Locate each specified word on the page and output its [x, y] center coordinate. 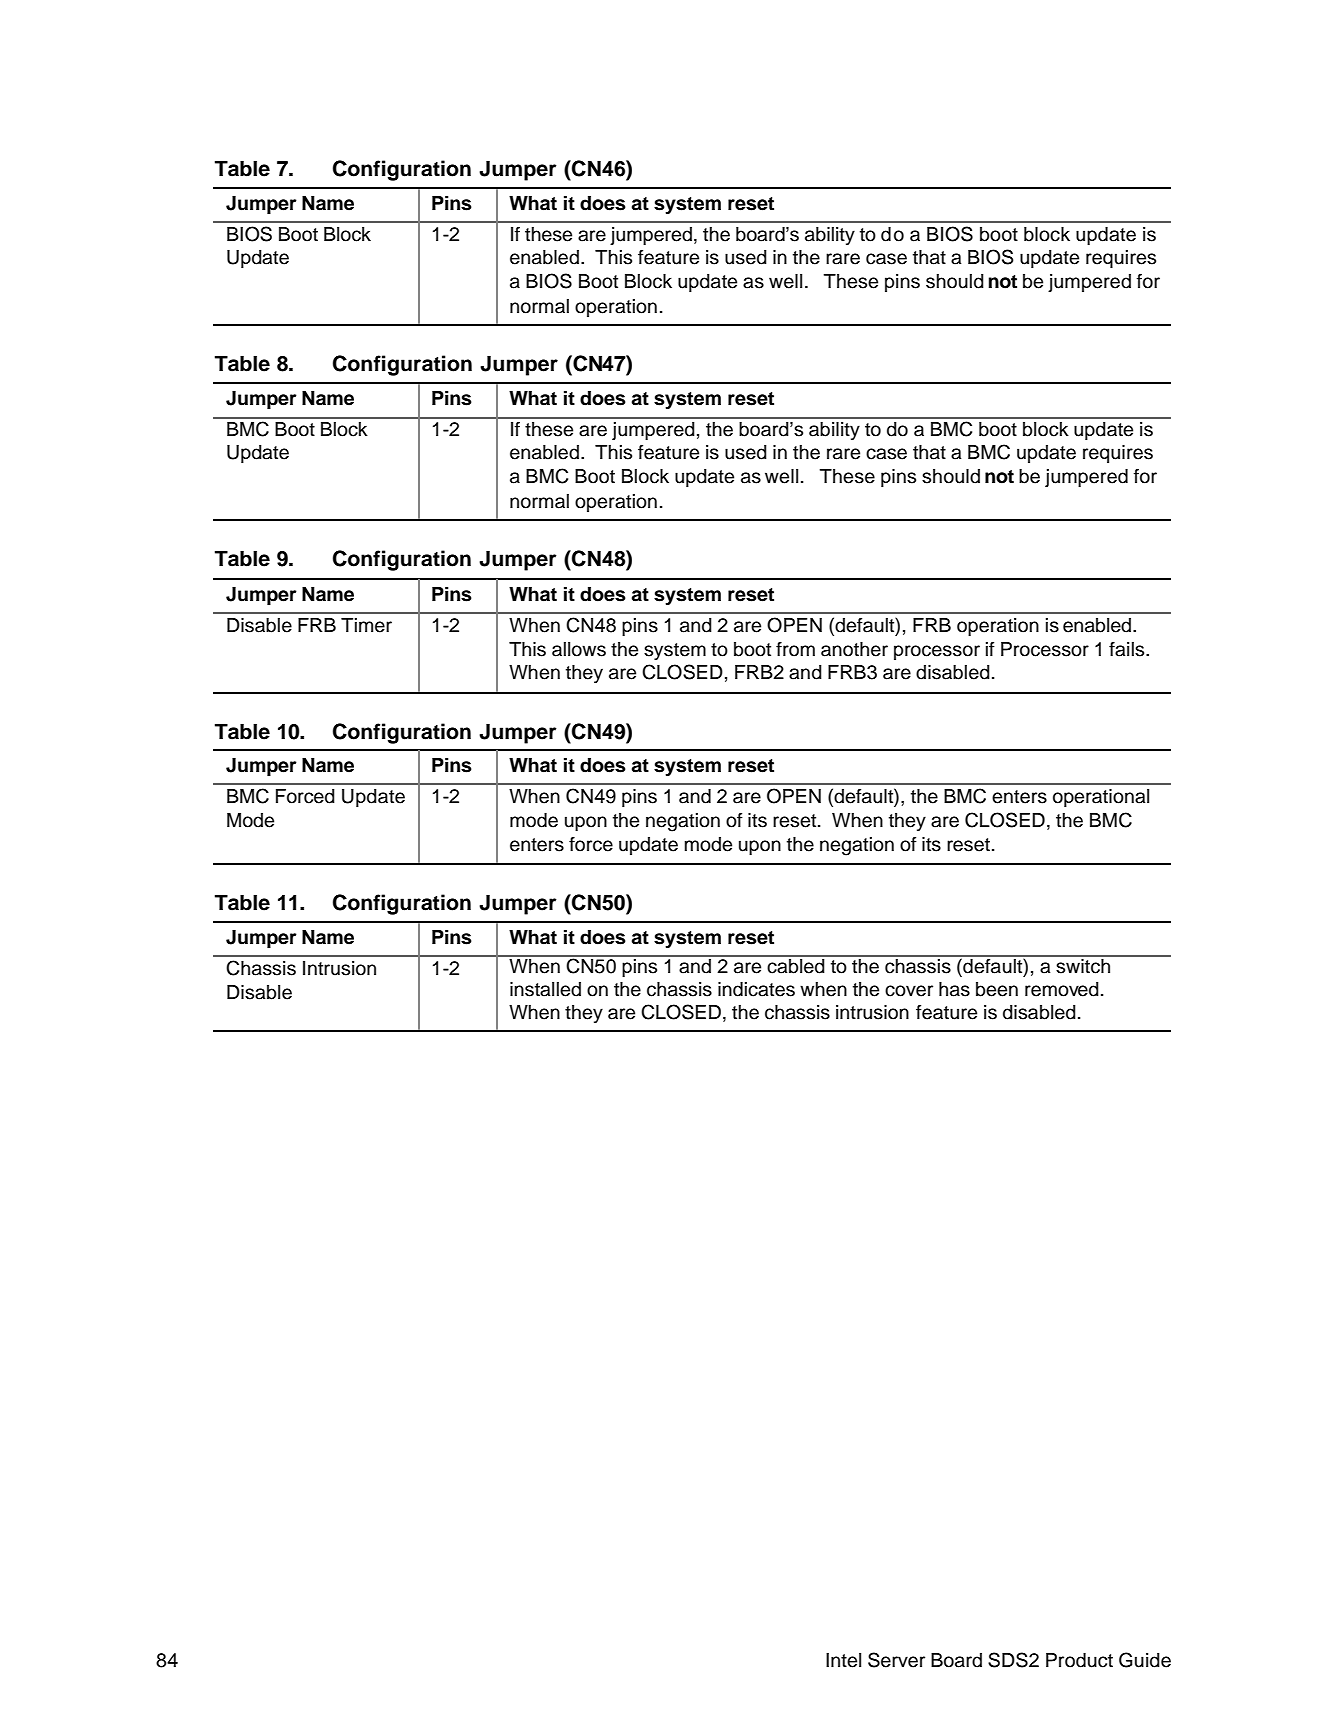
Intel [843, 1660]
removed [1062, 989]
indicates [756, 989]
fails [1128, 649]
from [795, 649]
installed [545, 989]
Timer [366, 625]
